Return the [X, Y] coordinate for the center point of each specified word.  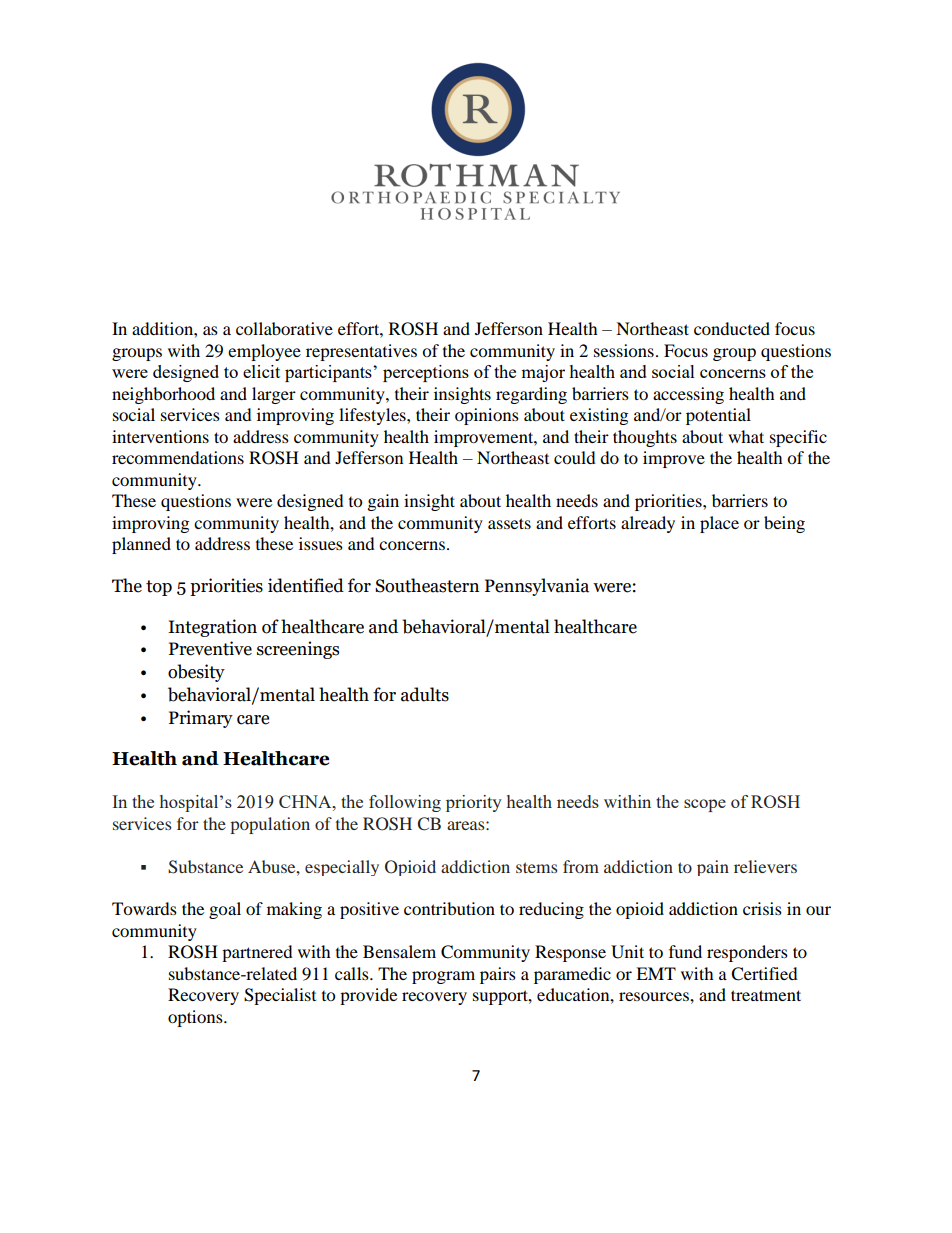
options [196, 1018]
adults [425, 694]
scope [705, 805]
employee [264, 352]
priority [474, 803]
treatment [766, 995]
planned [141, 545]
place [719, 524]
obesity [196, 673]
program [443, 977]
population [270, 825]
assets [509, 523]
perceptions [426, 373]
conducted [732, 328]
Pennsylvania [537, 587]
